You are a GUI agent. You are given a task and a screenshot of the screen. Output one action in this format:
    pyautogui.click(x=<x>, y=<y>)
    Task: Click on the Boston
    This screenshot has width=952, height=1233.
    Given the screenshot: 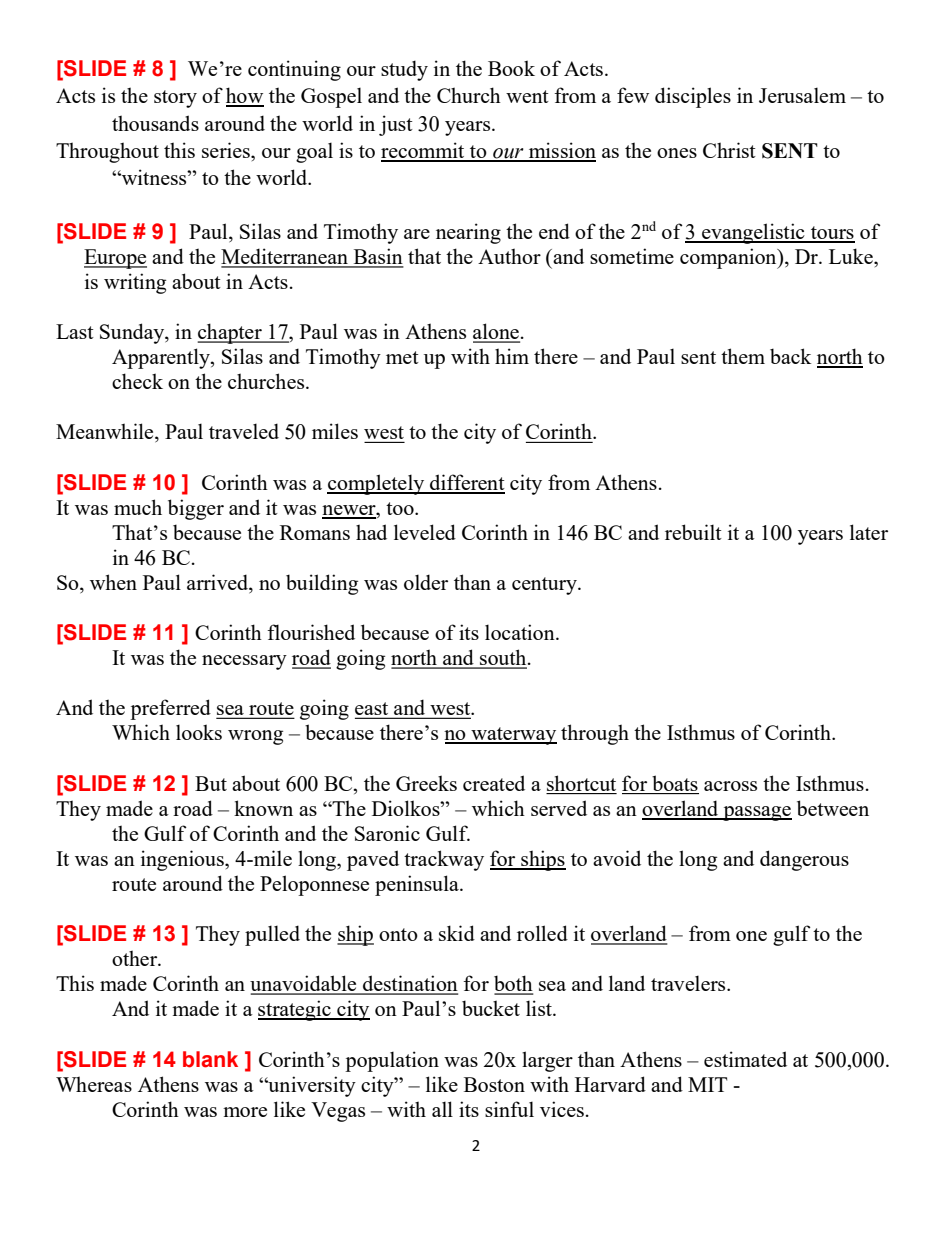 What is the action you would take?
    pyautogui.click(x=494, y=1084)
